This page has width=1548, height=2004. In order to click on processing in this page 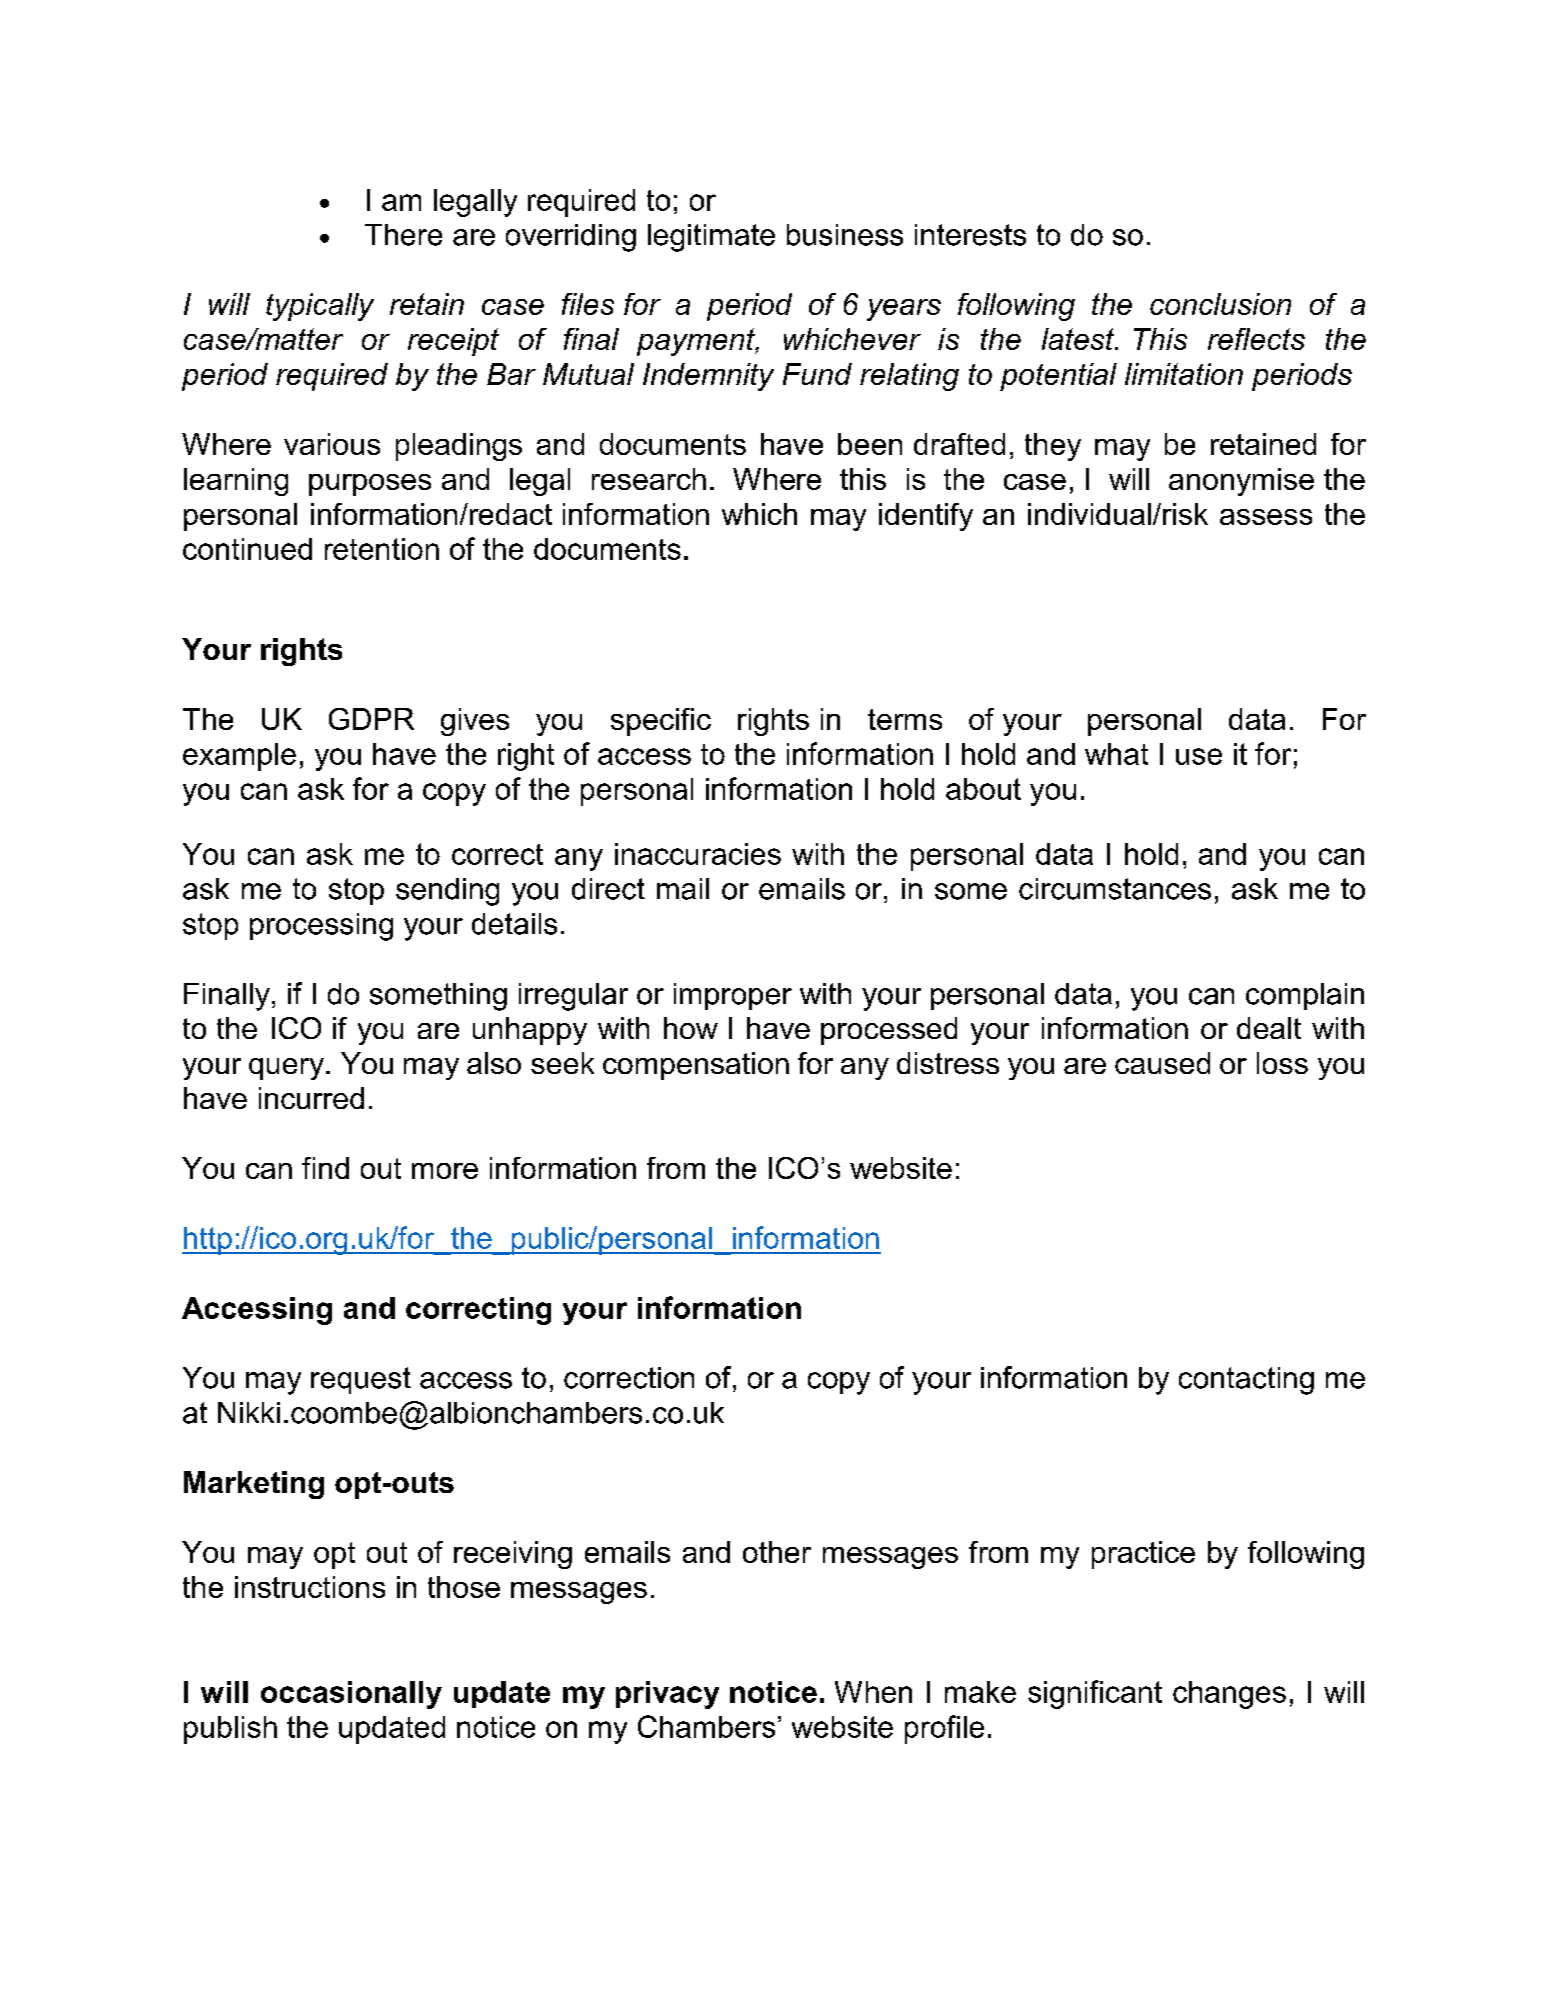, I will do `click(321, 927)`.
